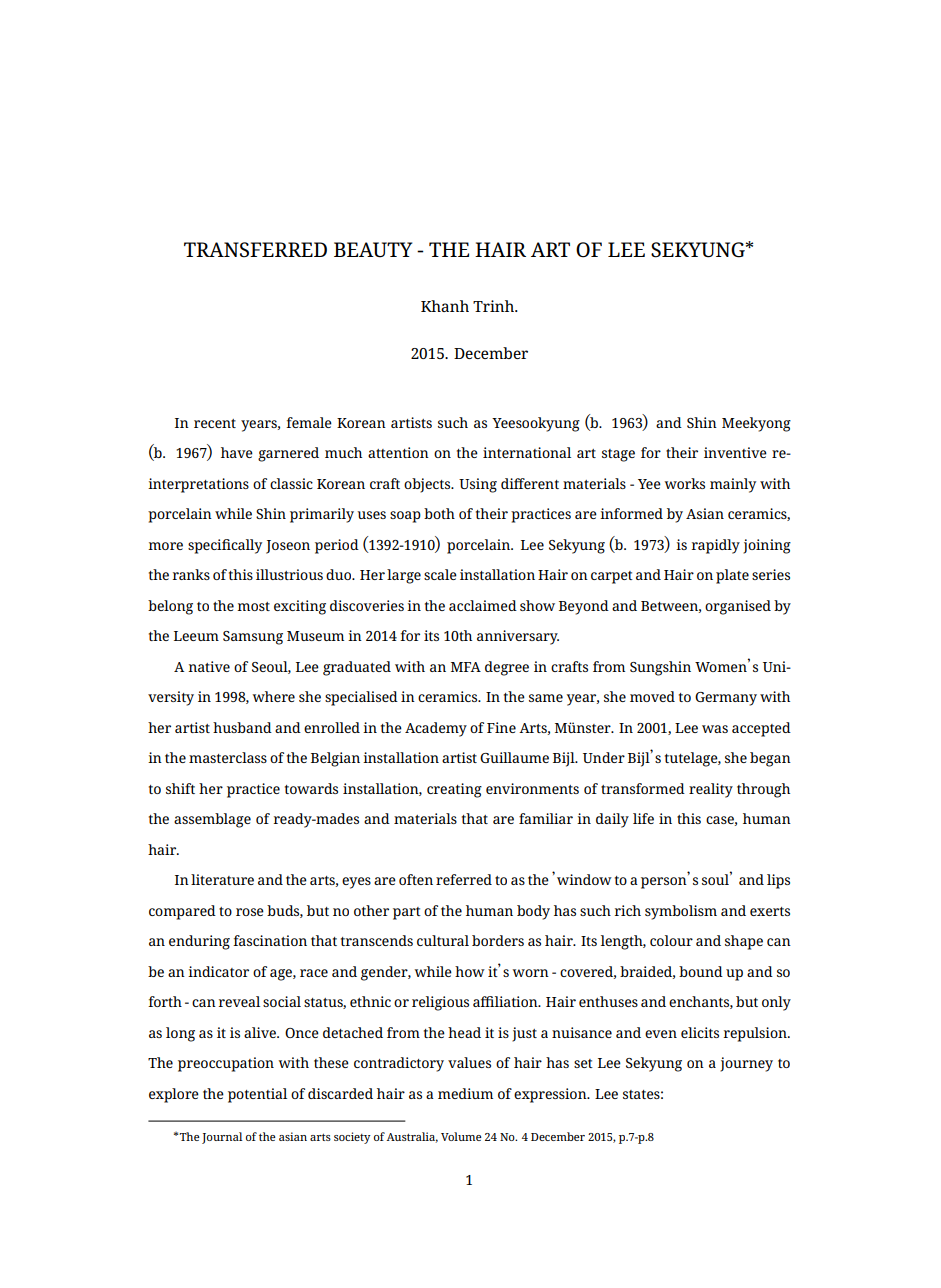 This screenshot has width=941, height=1288. I want to click on medium, so click(465, 1093).
